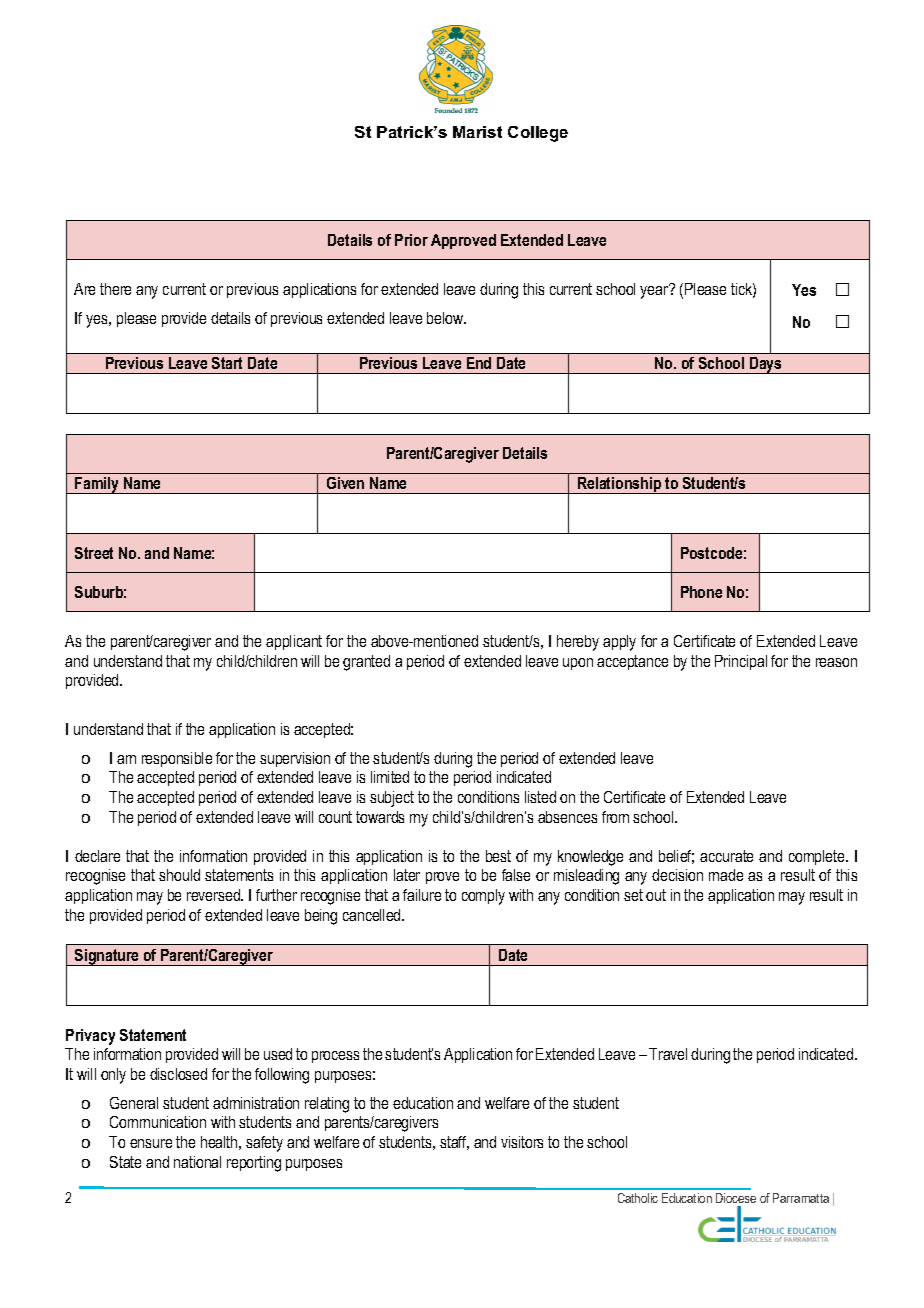 The width and height of the screenshot is (924, 1308). What do you see at coordinates (741, 662) in the screenshot?
I see `Principal` at bounding box center [741, 662].
